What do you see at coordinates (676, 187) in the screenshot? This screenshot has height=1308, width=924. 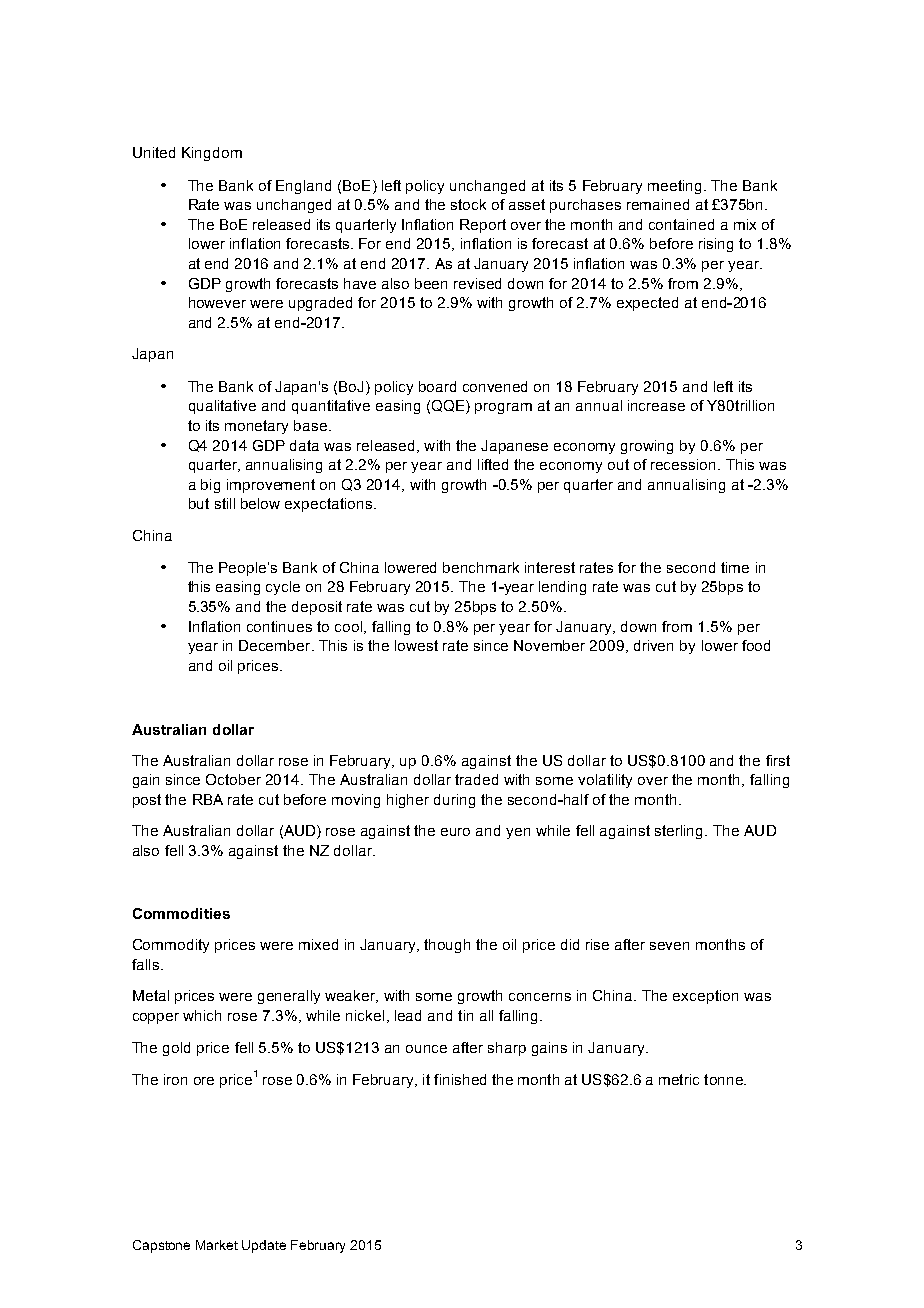 I see `meeting` at bounding box center [676, 187].
